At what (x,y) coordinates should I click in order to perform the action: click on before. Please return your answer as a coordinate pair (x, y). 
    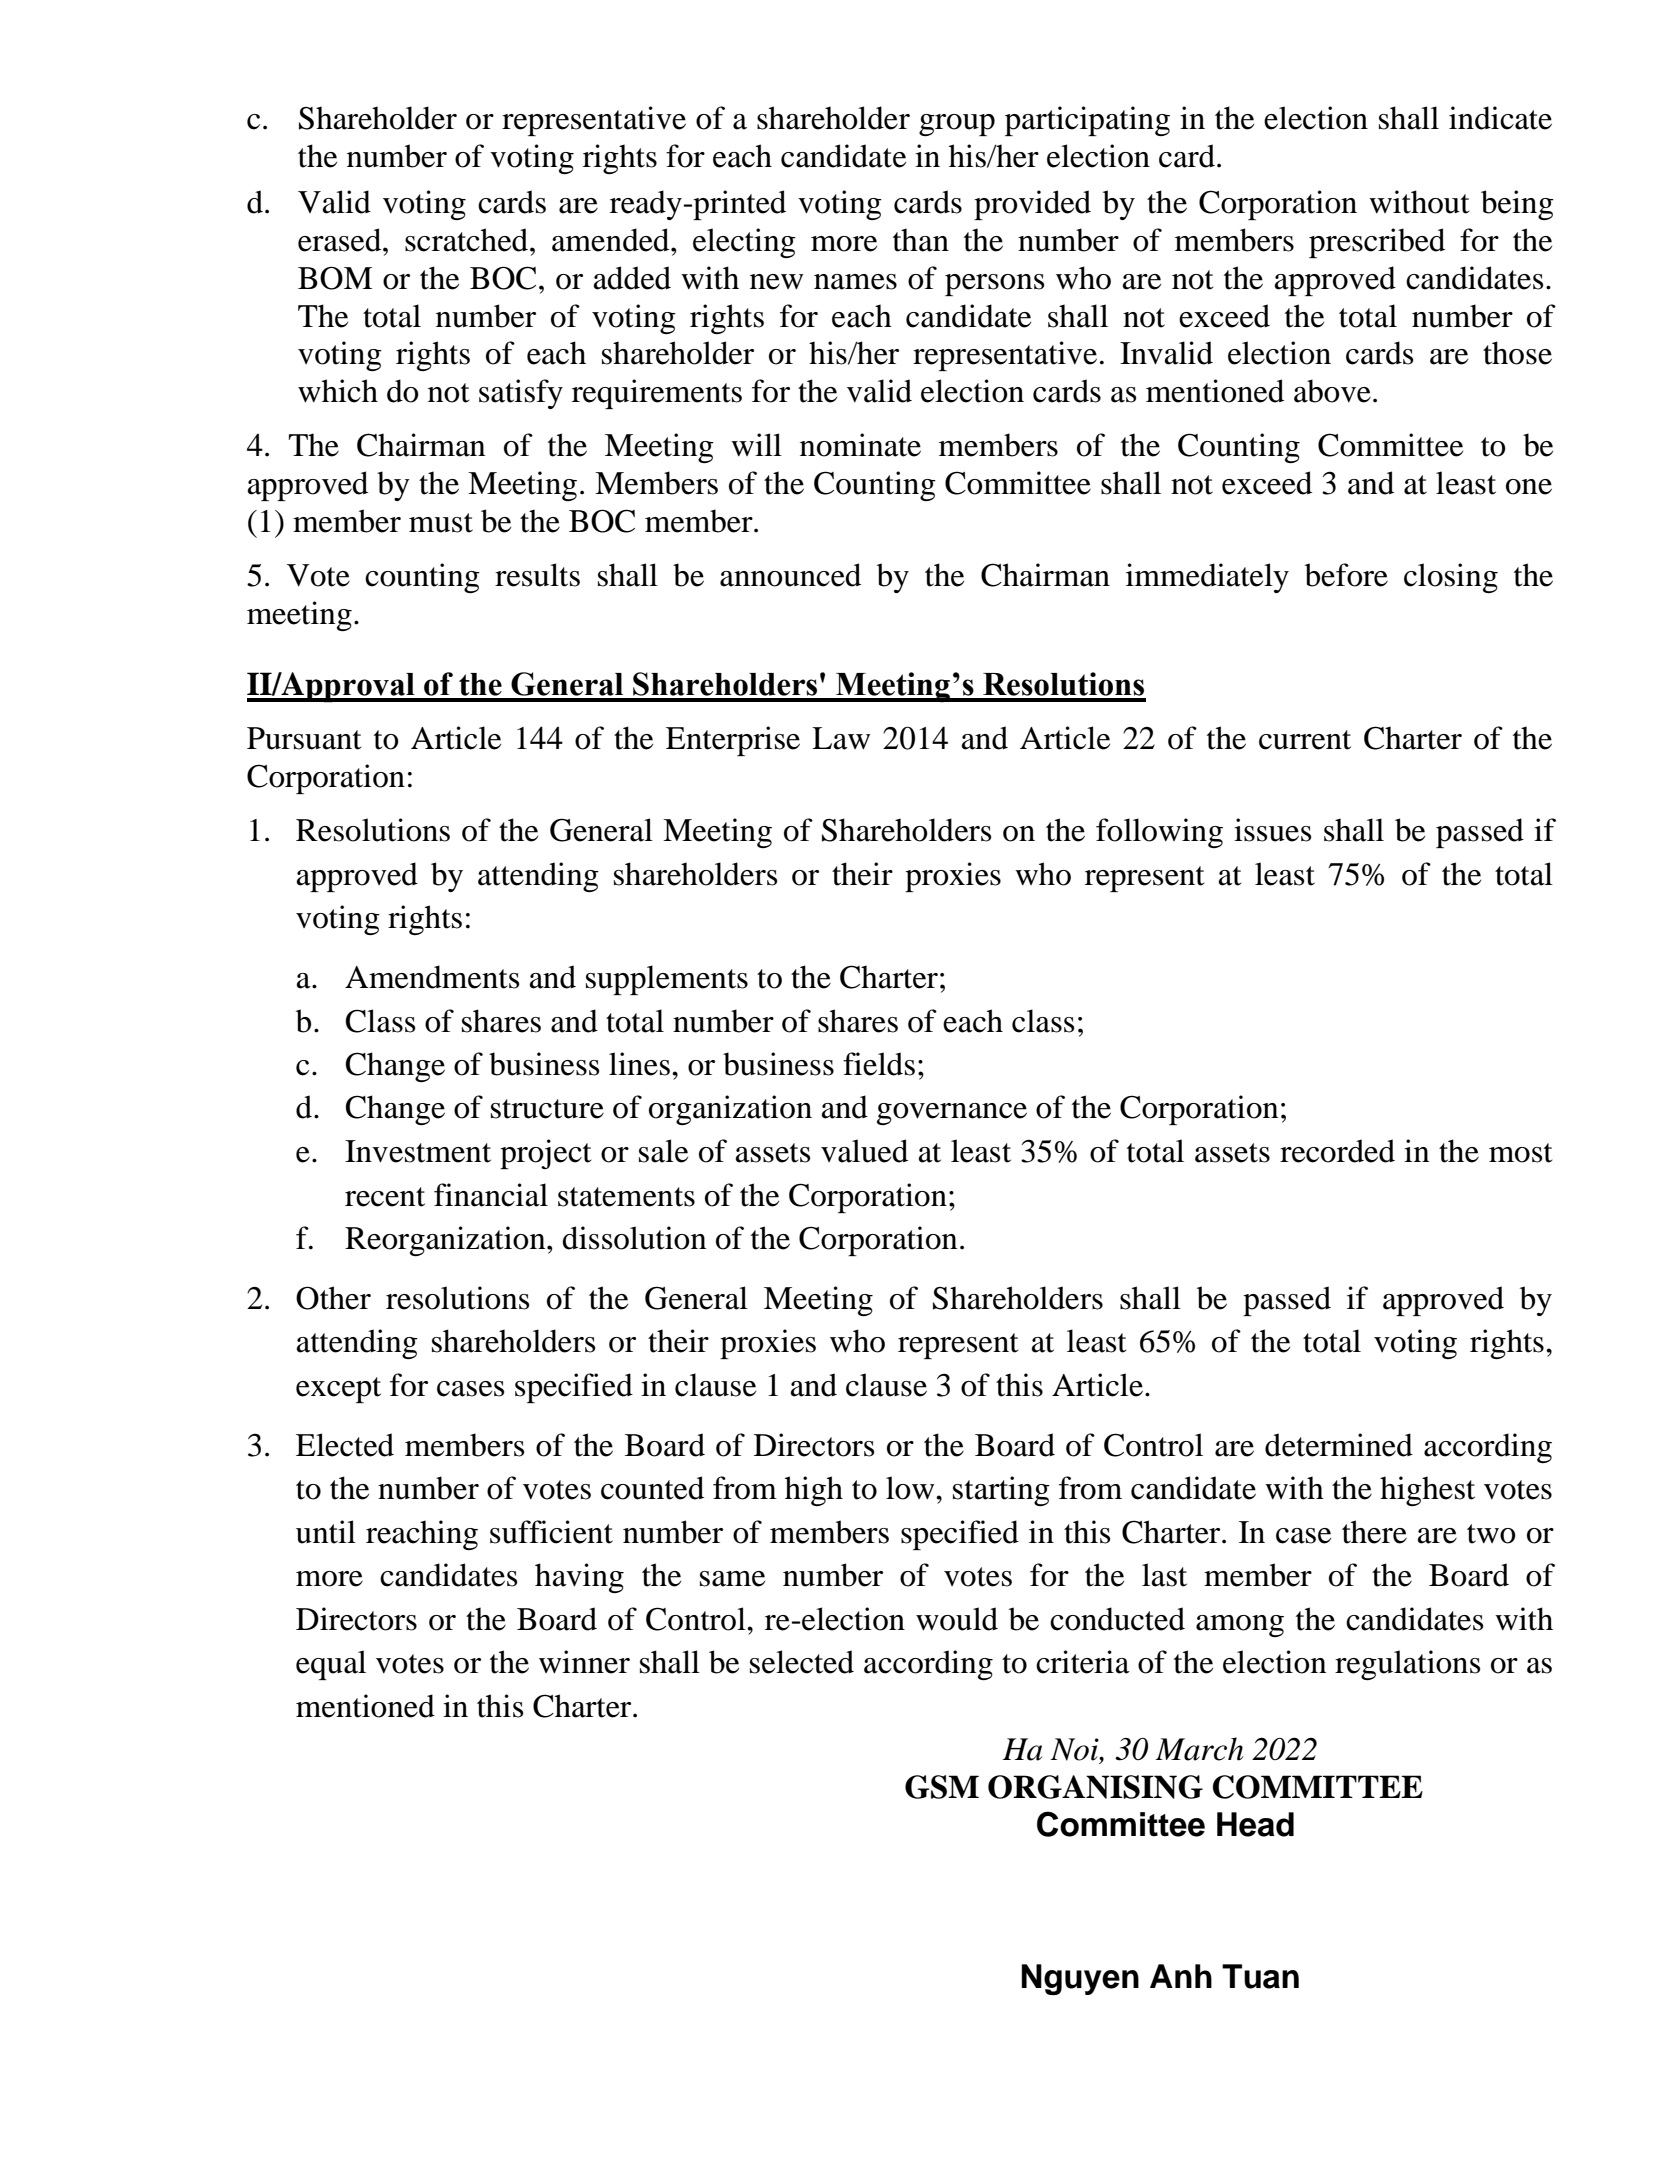
    Looking at the image, I should click on (1346, 575).
